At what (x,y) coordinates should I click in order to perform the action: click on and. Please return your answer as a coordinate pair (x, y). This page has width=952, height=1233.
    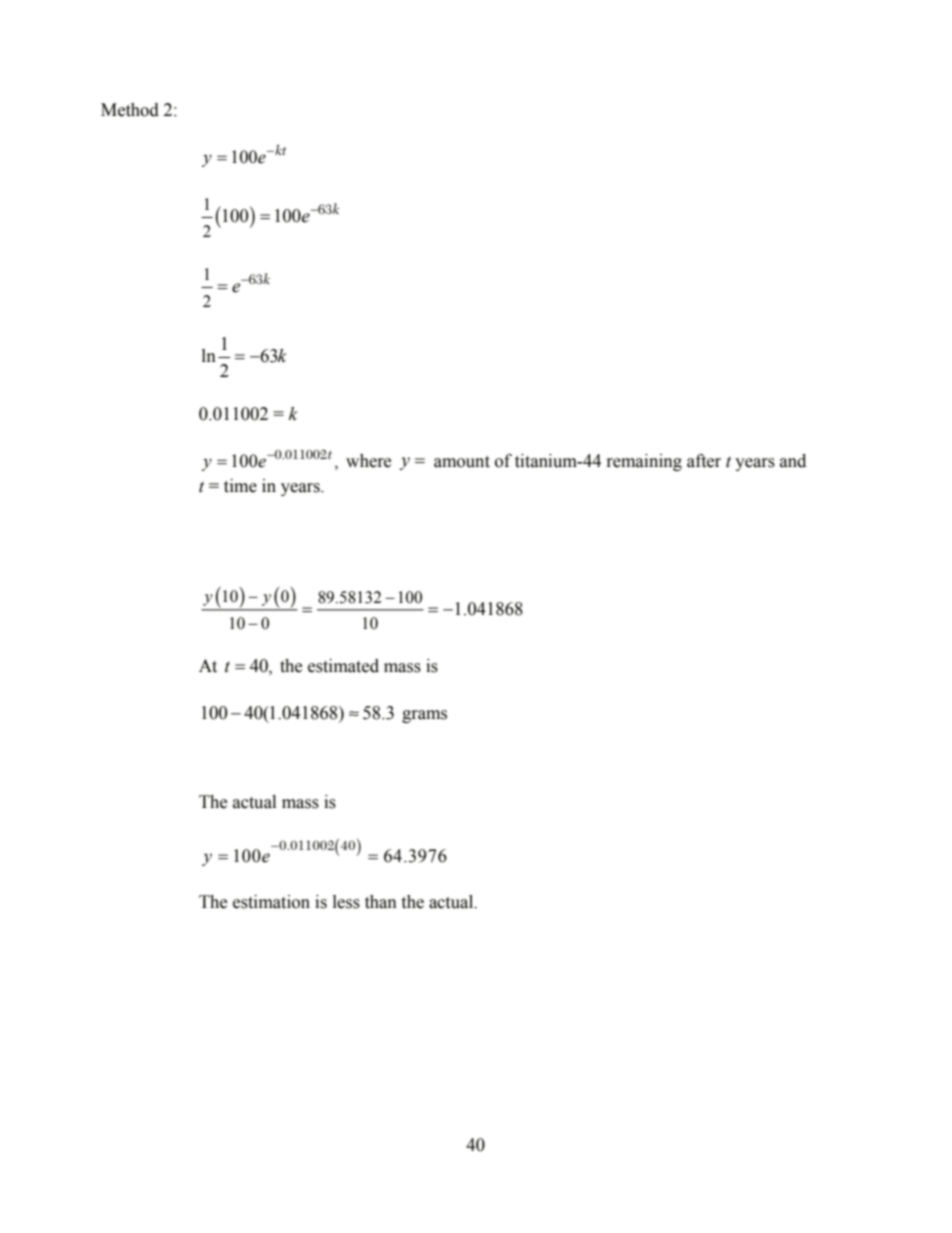
    Looking at the image, I should click on (793, 461).
